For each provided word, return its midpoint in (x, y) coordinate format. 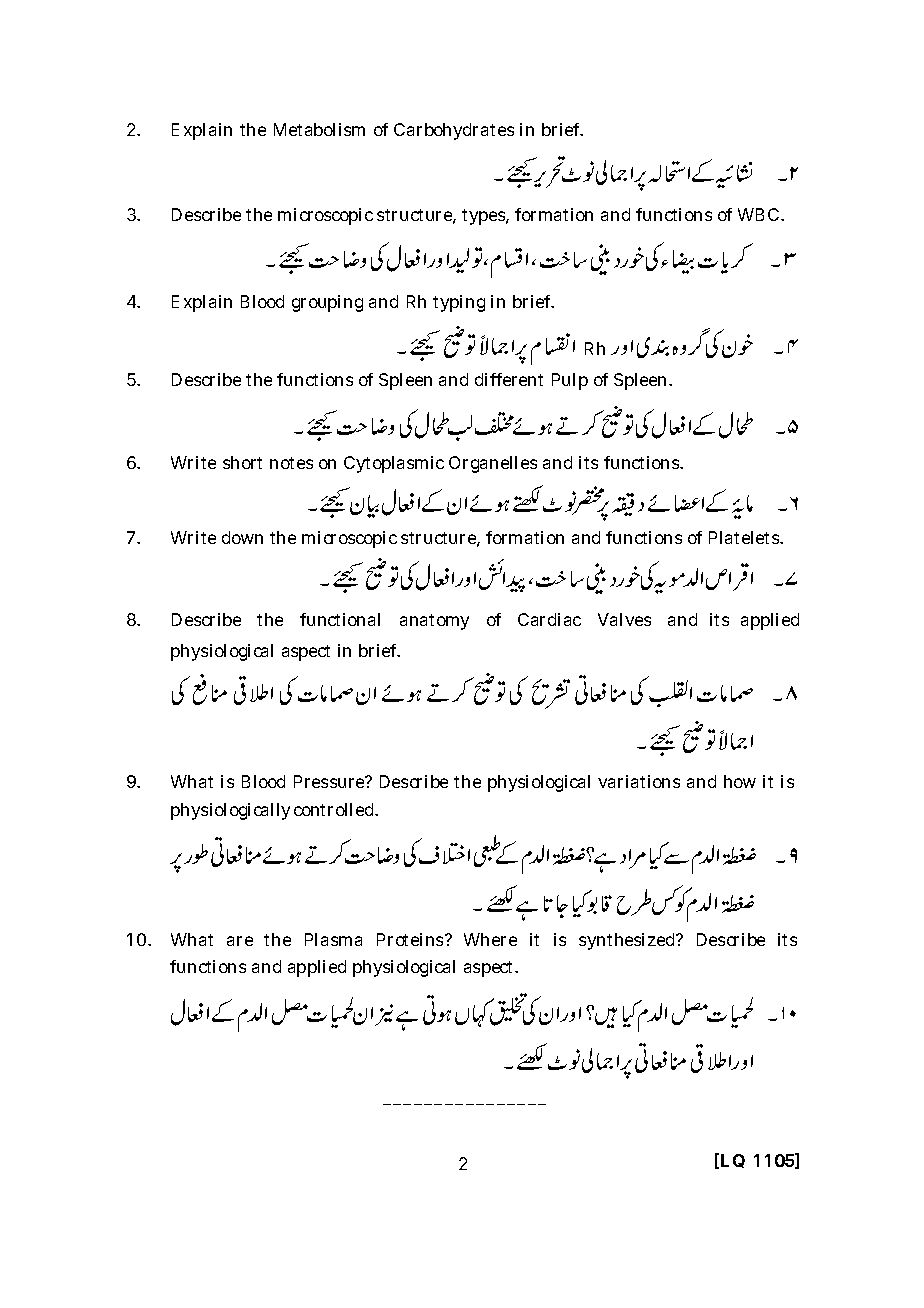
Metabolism (319, 129)
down (242, 537)
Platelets (745, 537)
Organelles (493, 464)
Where (490, 939)
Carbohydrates (454, 131)
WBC (758, 214)
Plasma (333, 939)
